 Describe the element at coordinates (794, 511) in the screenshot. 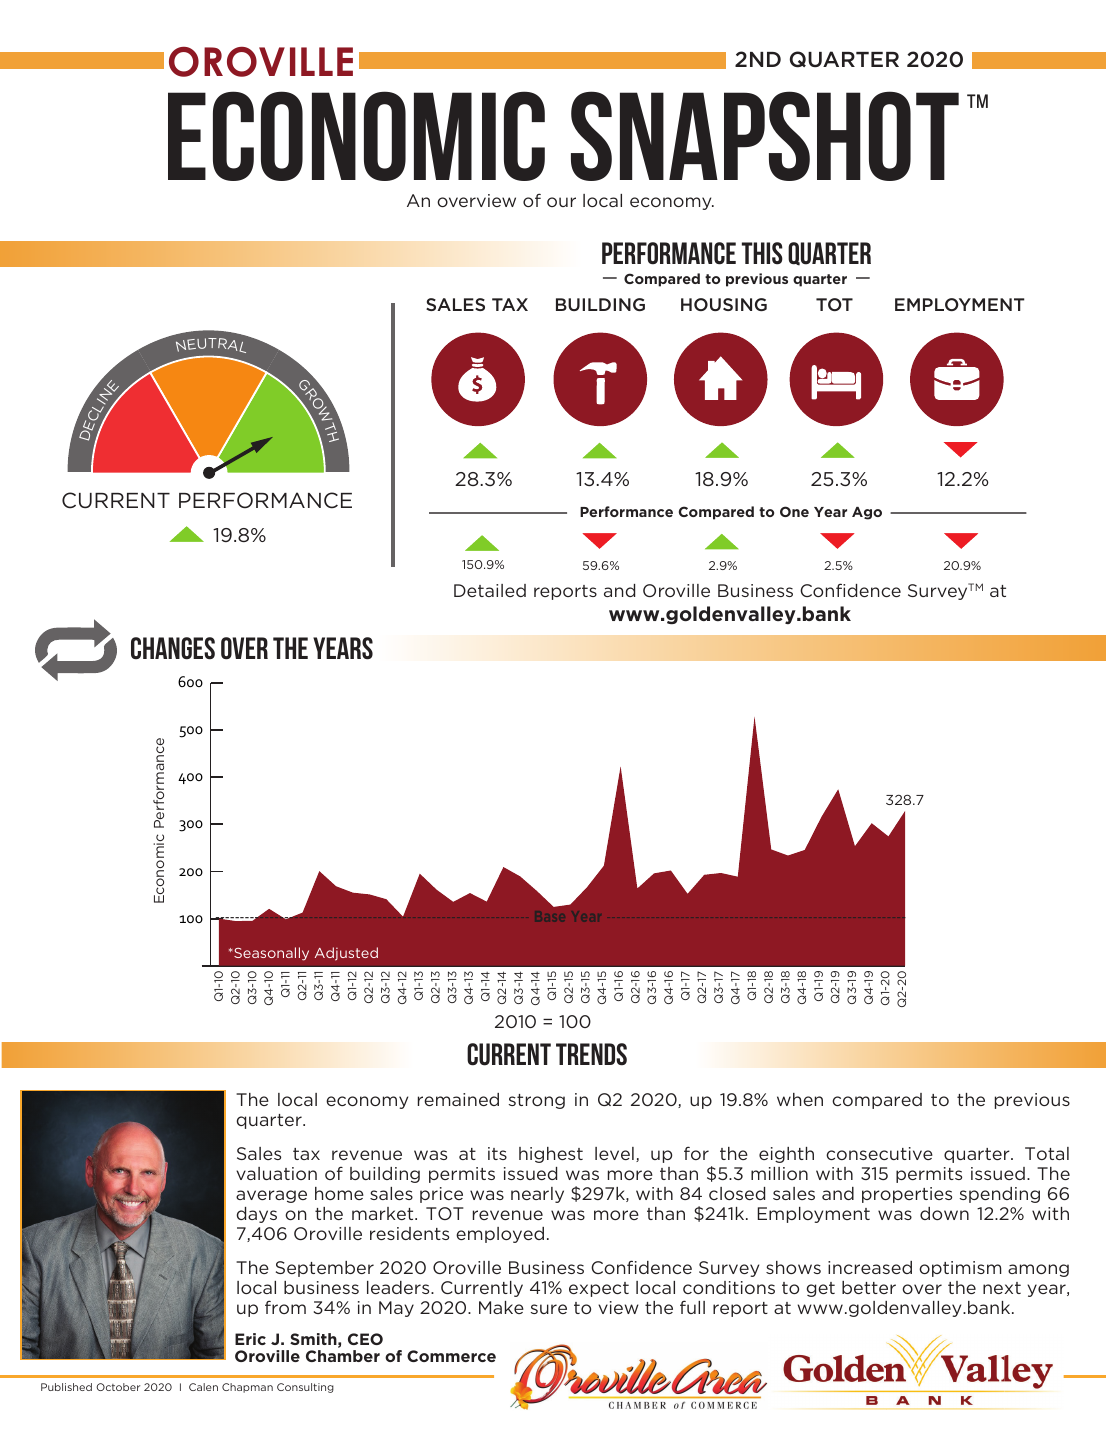

I see `One` at that location.
